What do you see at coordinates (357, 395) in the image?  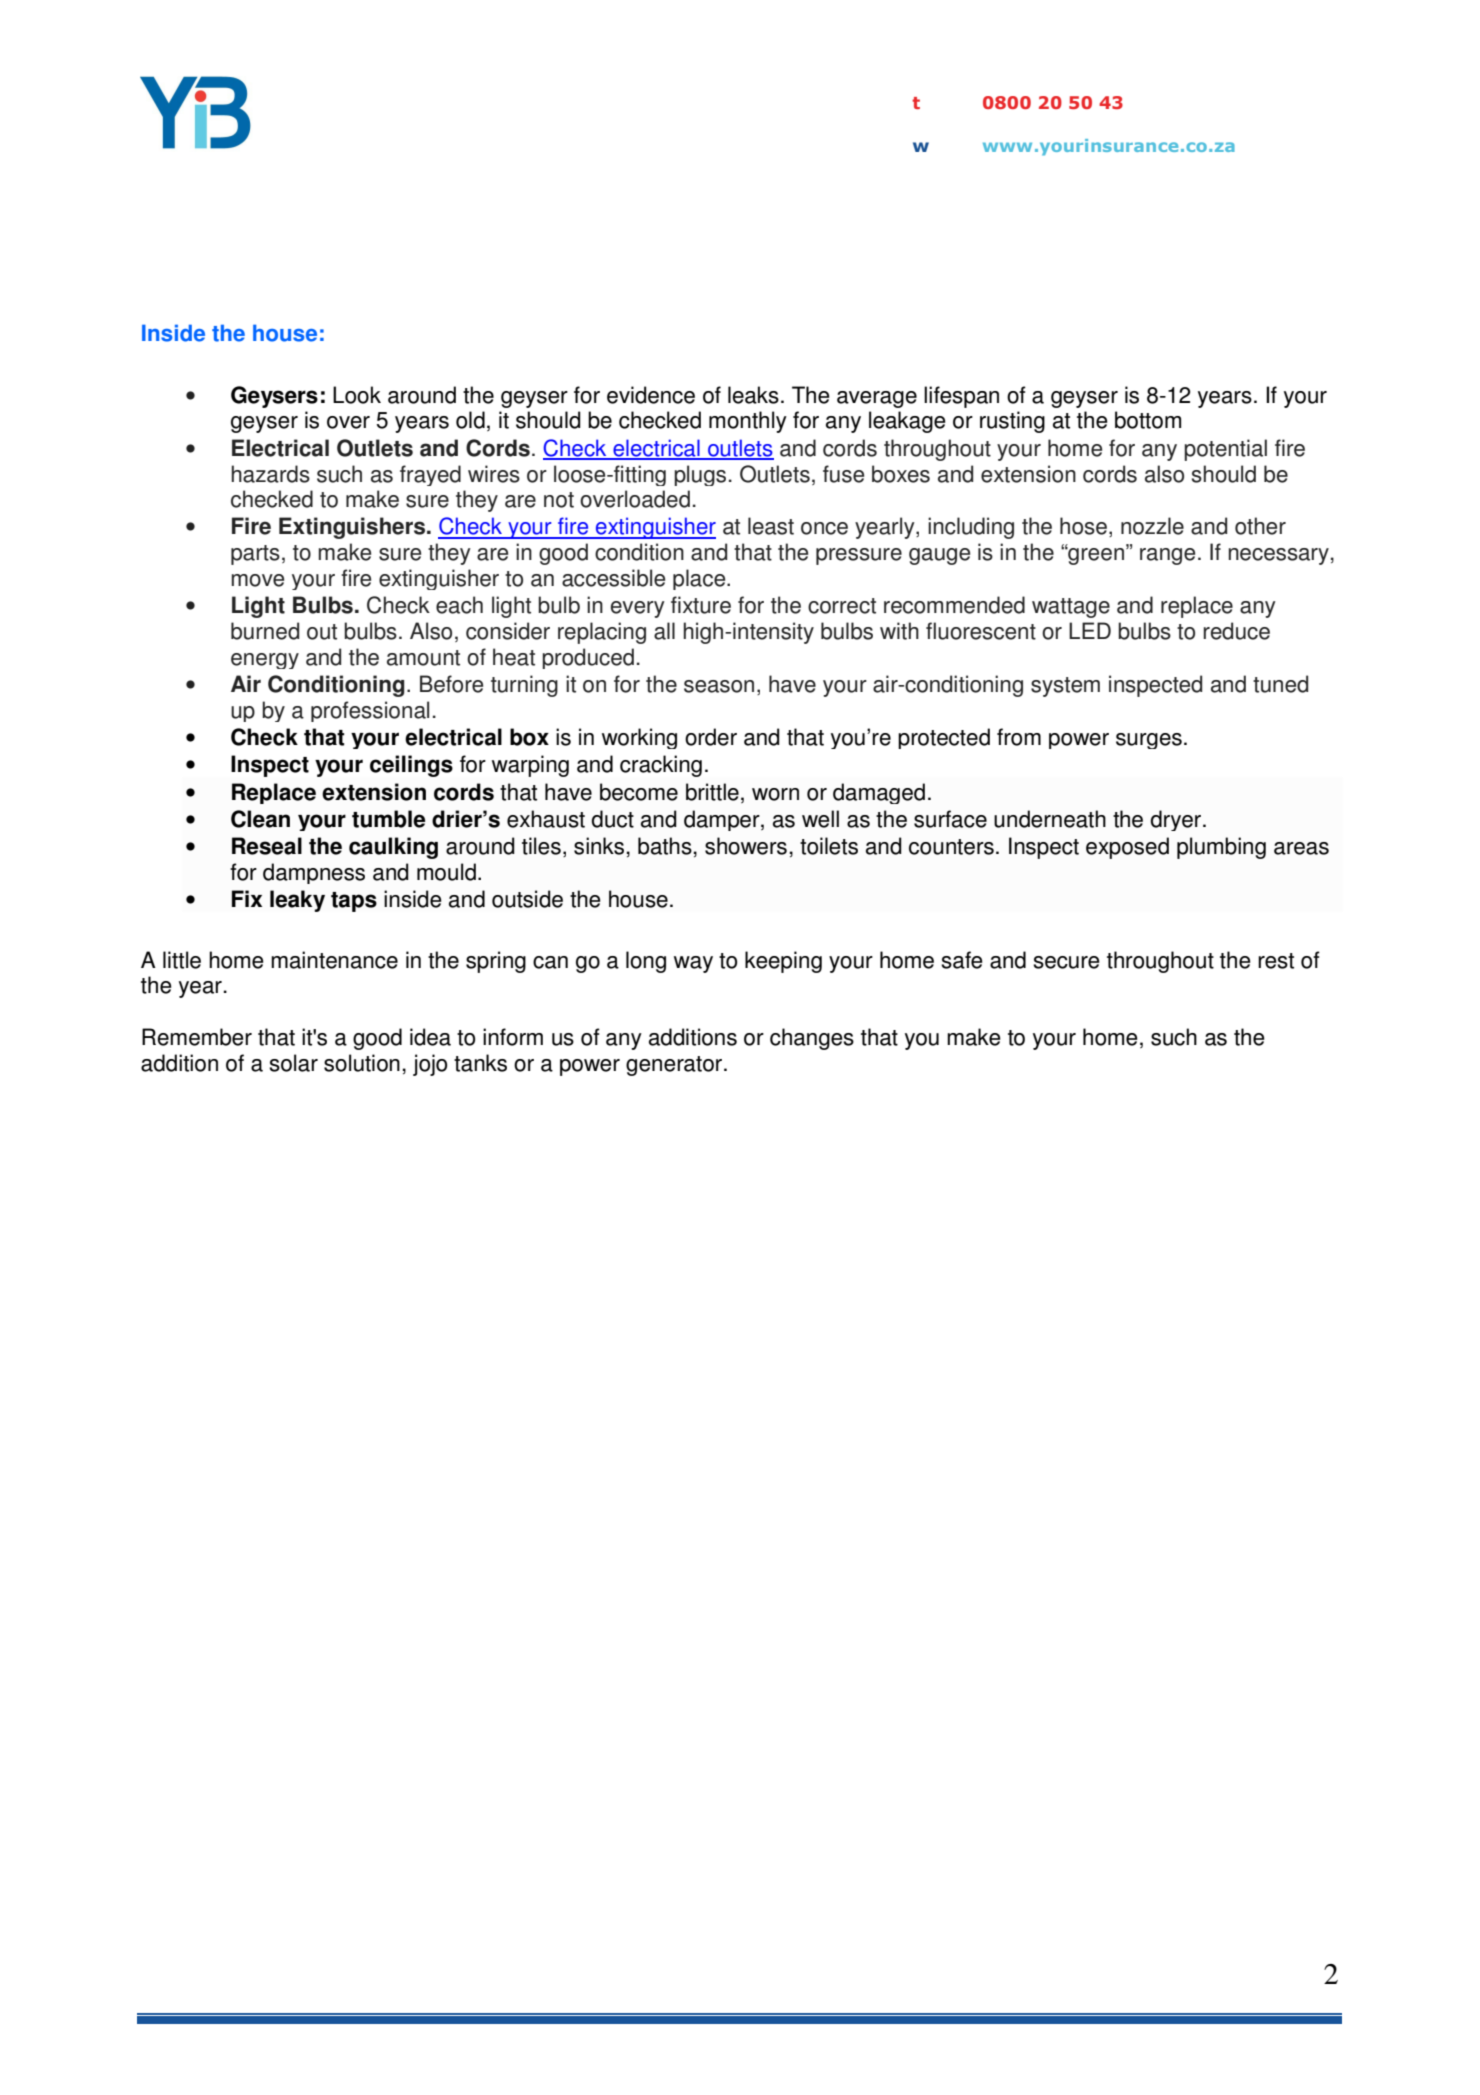 I see `Look` at bounding box center [357, 395].
